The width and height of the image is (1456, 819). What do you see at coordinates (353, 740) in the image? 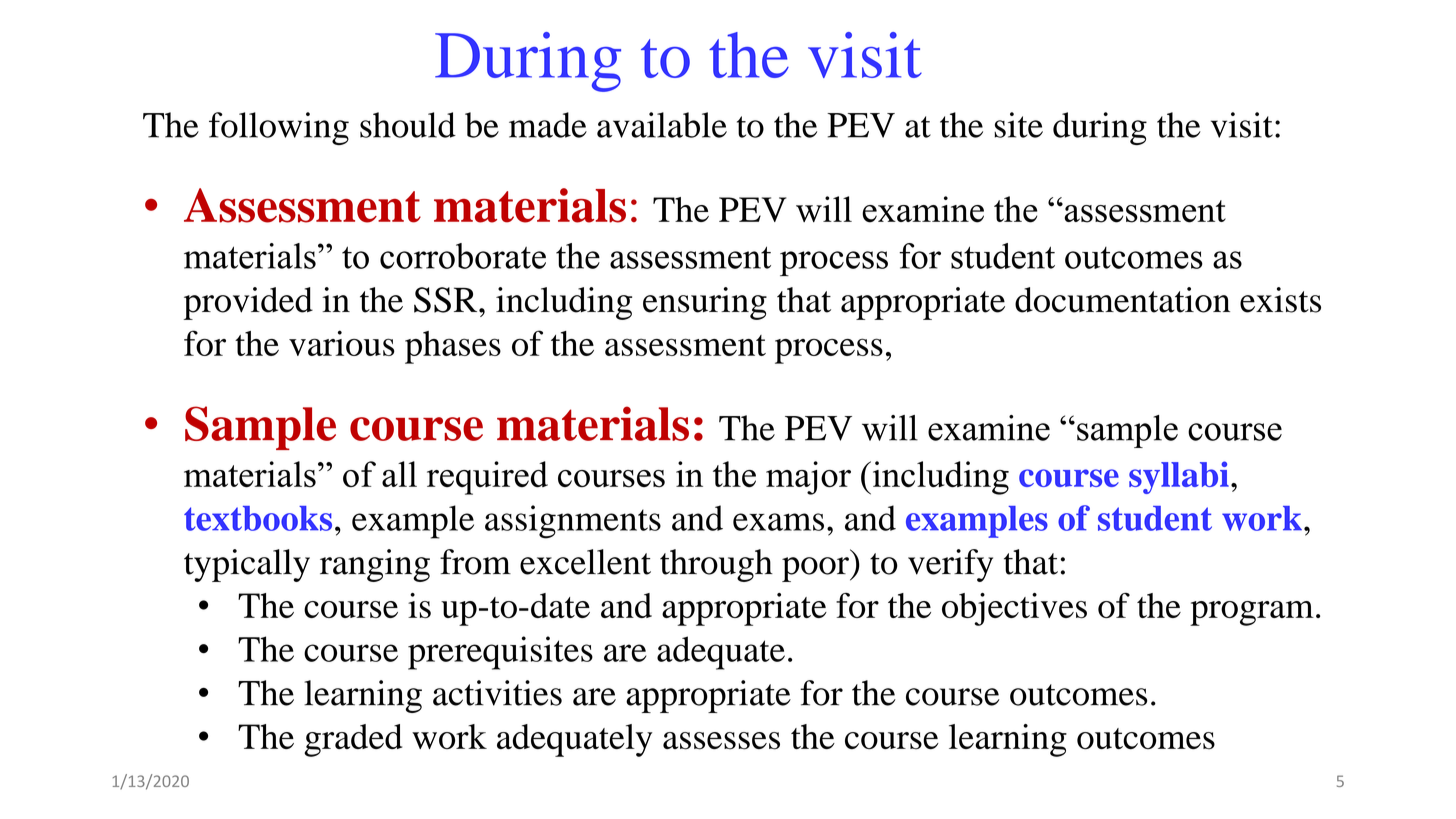
I see `graded` at bounding box center [353, 740].
